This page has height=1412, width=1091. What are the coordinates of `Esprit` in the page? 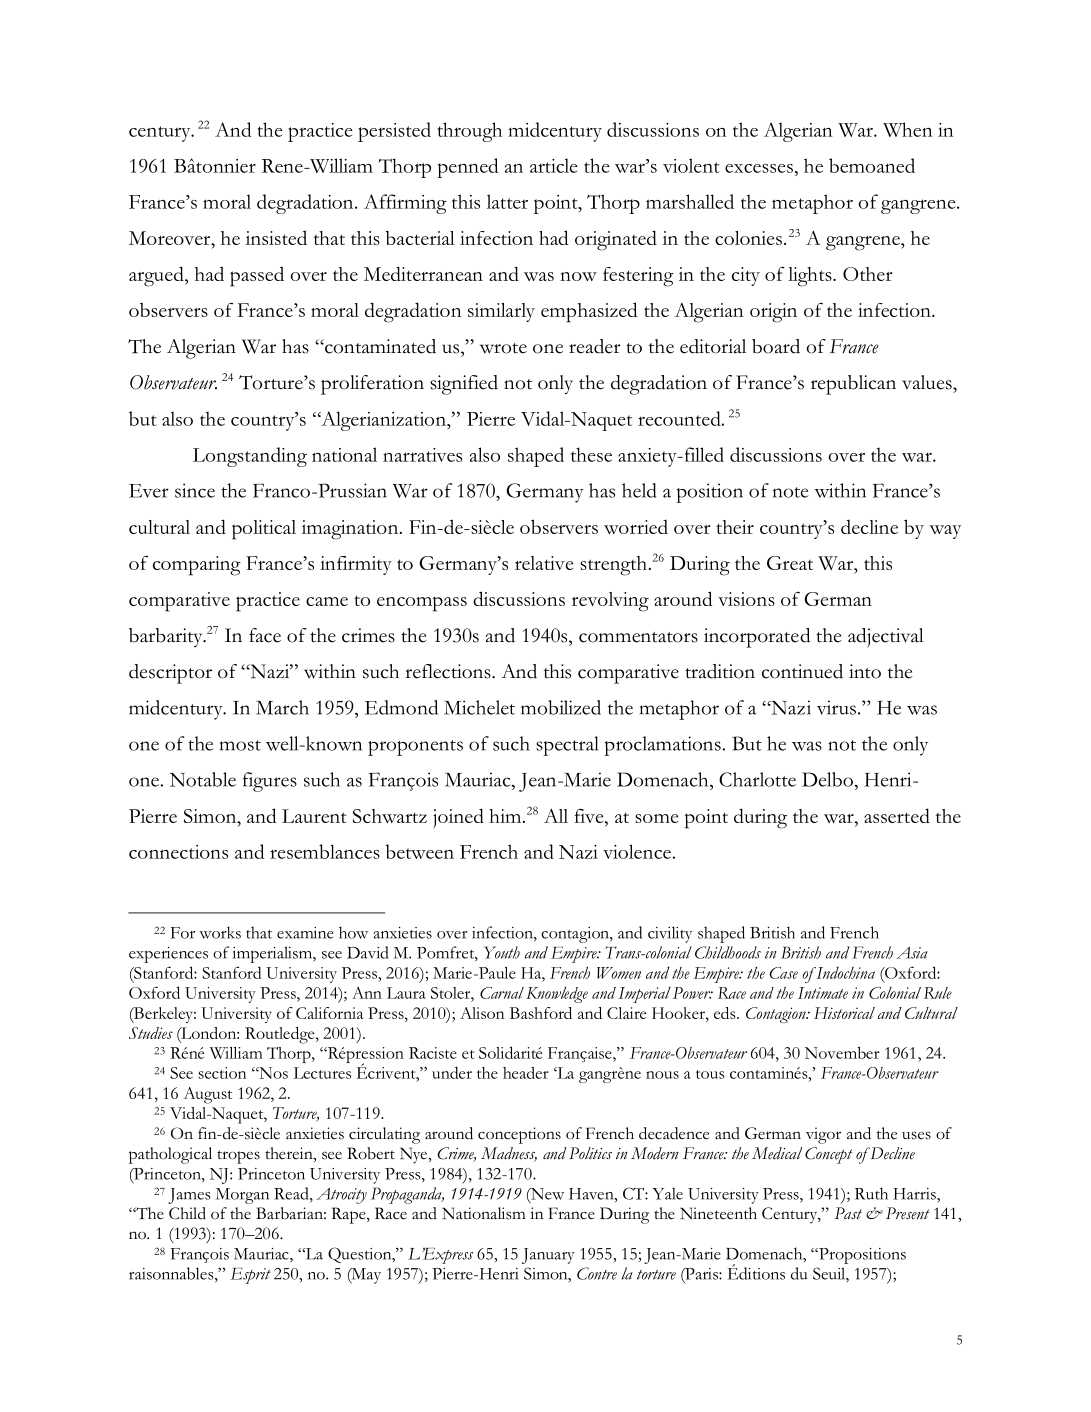 It's located at (250, 1276).
